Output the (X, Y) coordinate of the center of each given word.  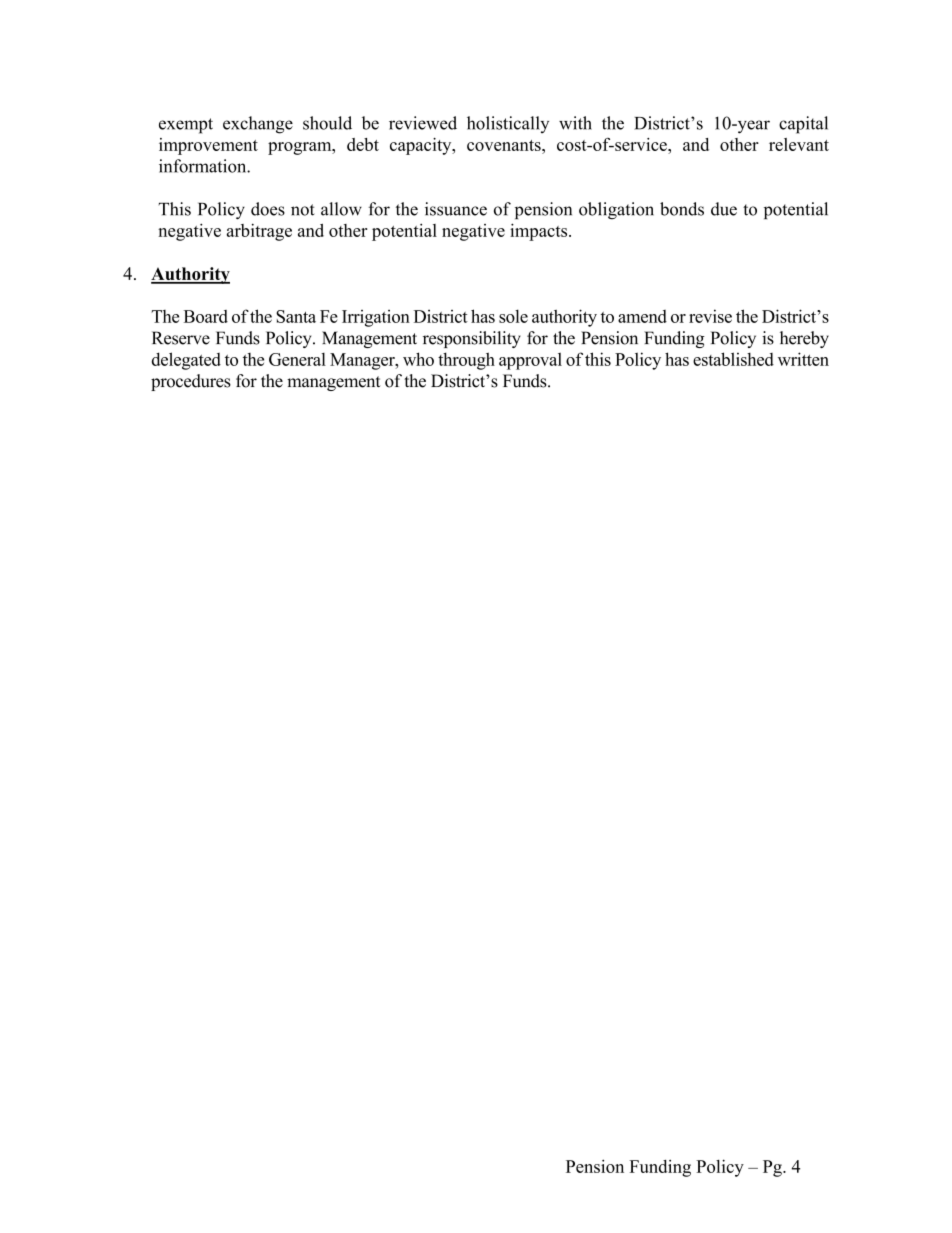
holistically (508, 124)
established (733, 359)
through (466, 361)
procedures (191, 382)
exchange (258, 125)
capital (803, 125)
